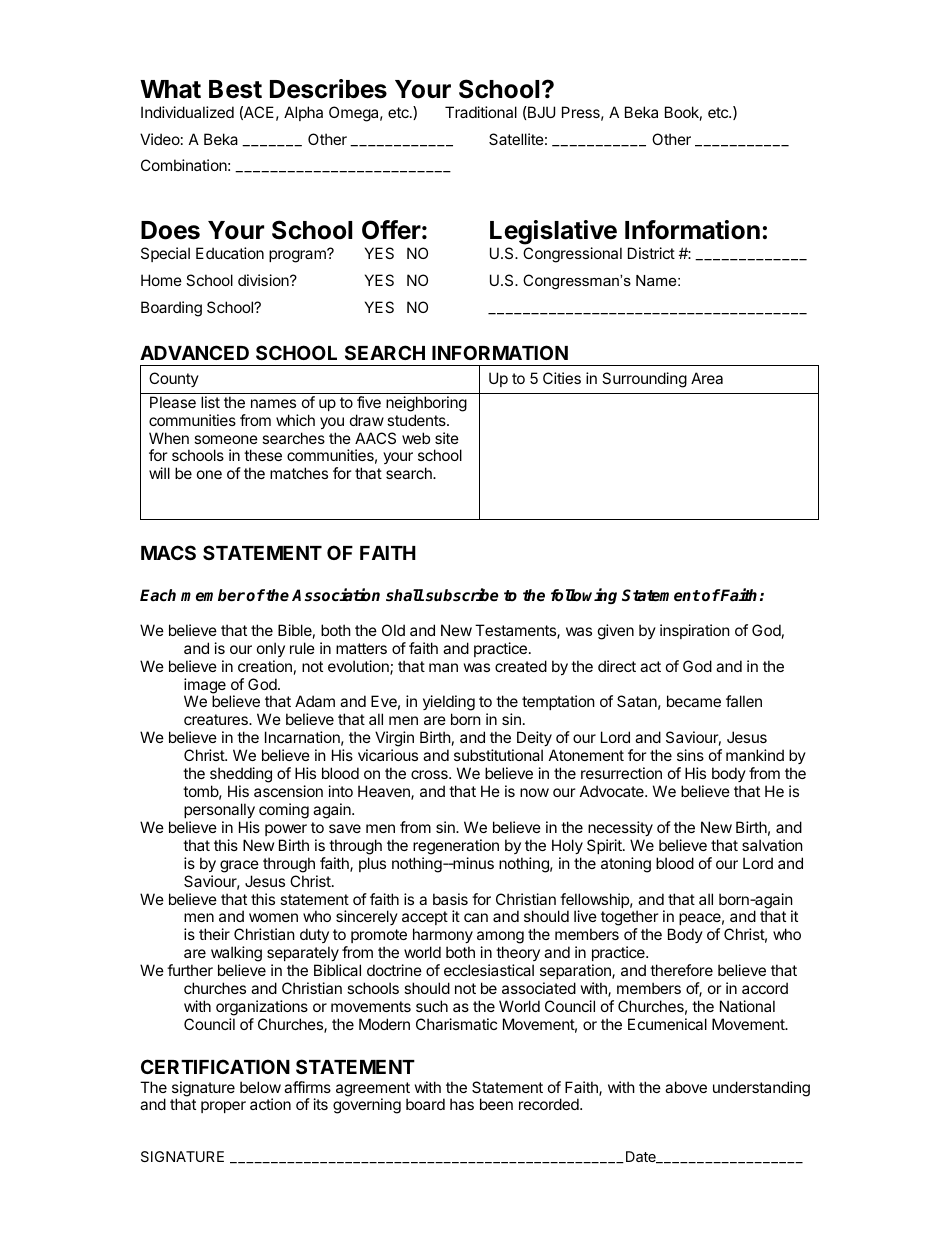 Image resolution: width=952 pixels, height=1233 pixels. What do you see at coordinates (456, 847) in the page?
I see `regeneration` at bounding box center [456, 847].
